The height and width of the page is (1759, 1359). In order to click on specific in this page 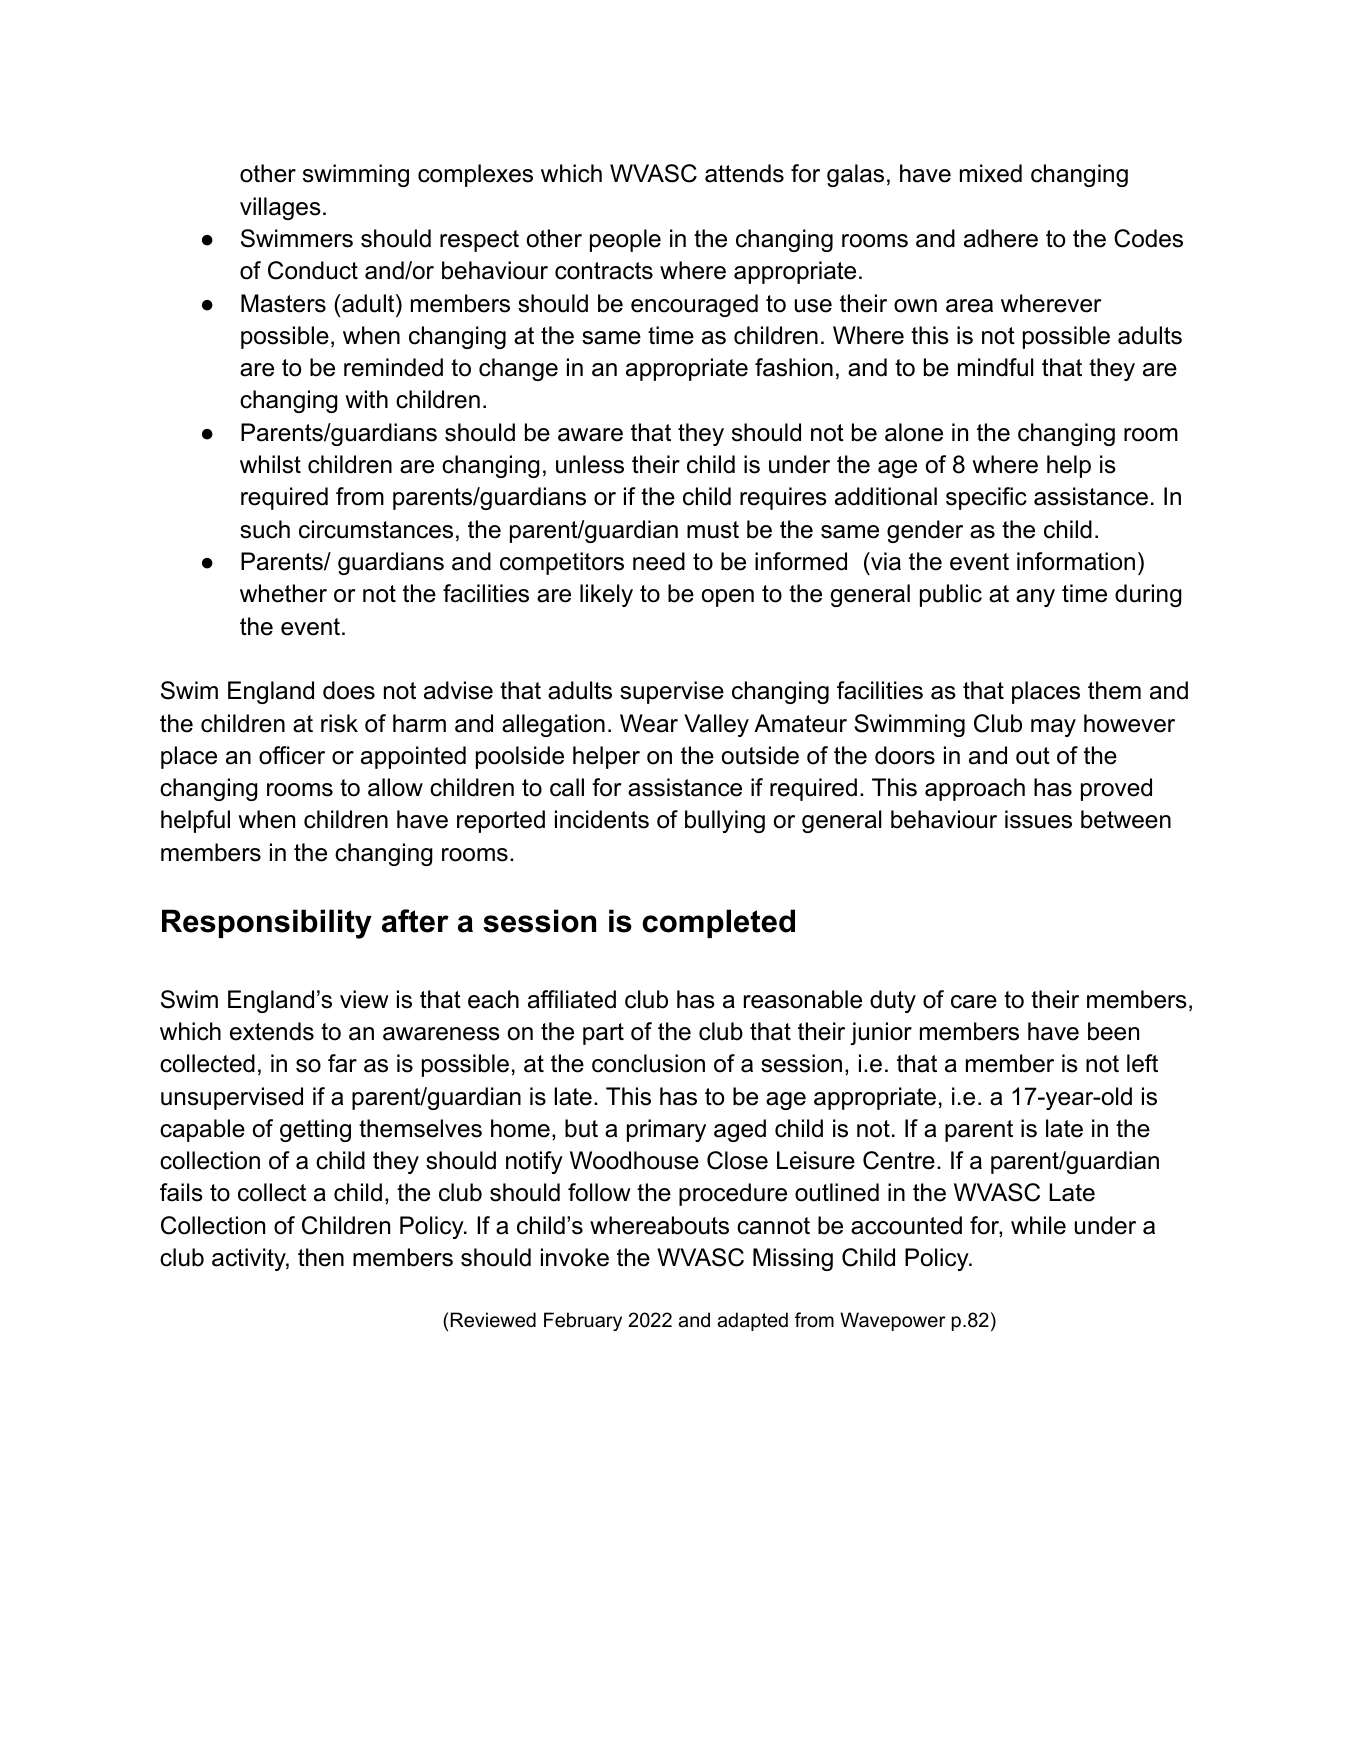, I will do `click(986, 498)`.
